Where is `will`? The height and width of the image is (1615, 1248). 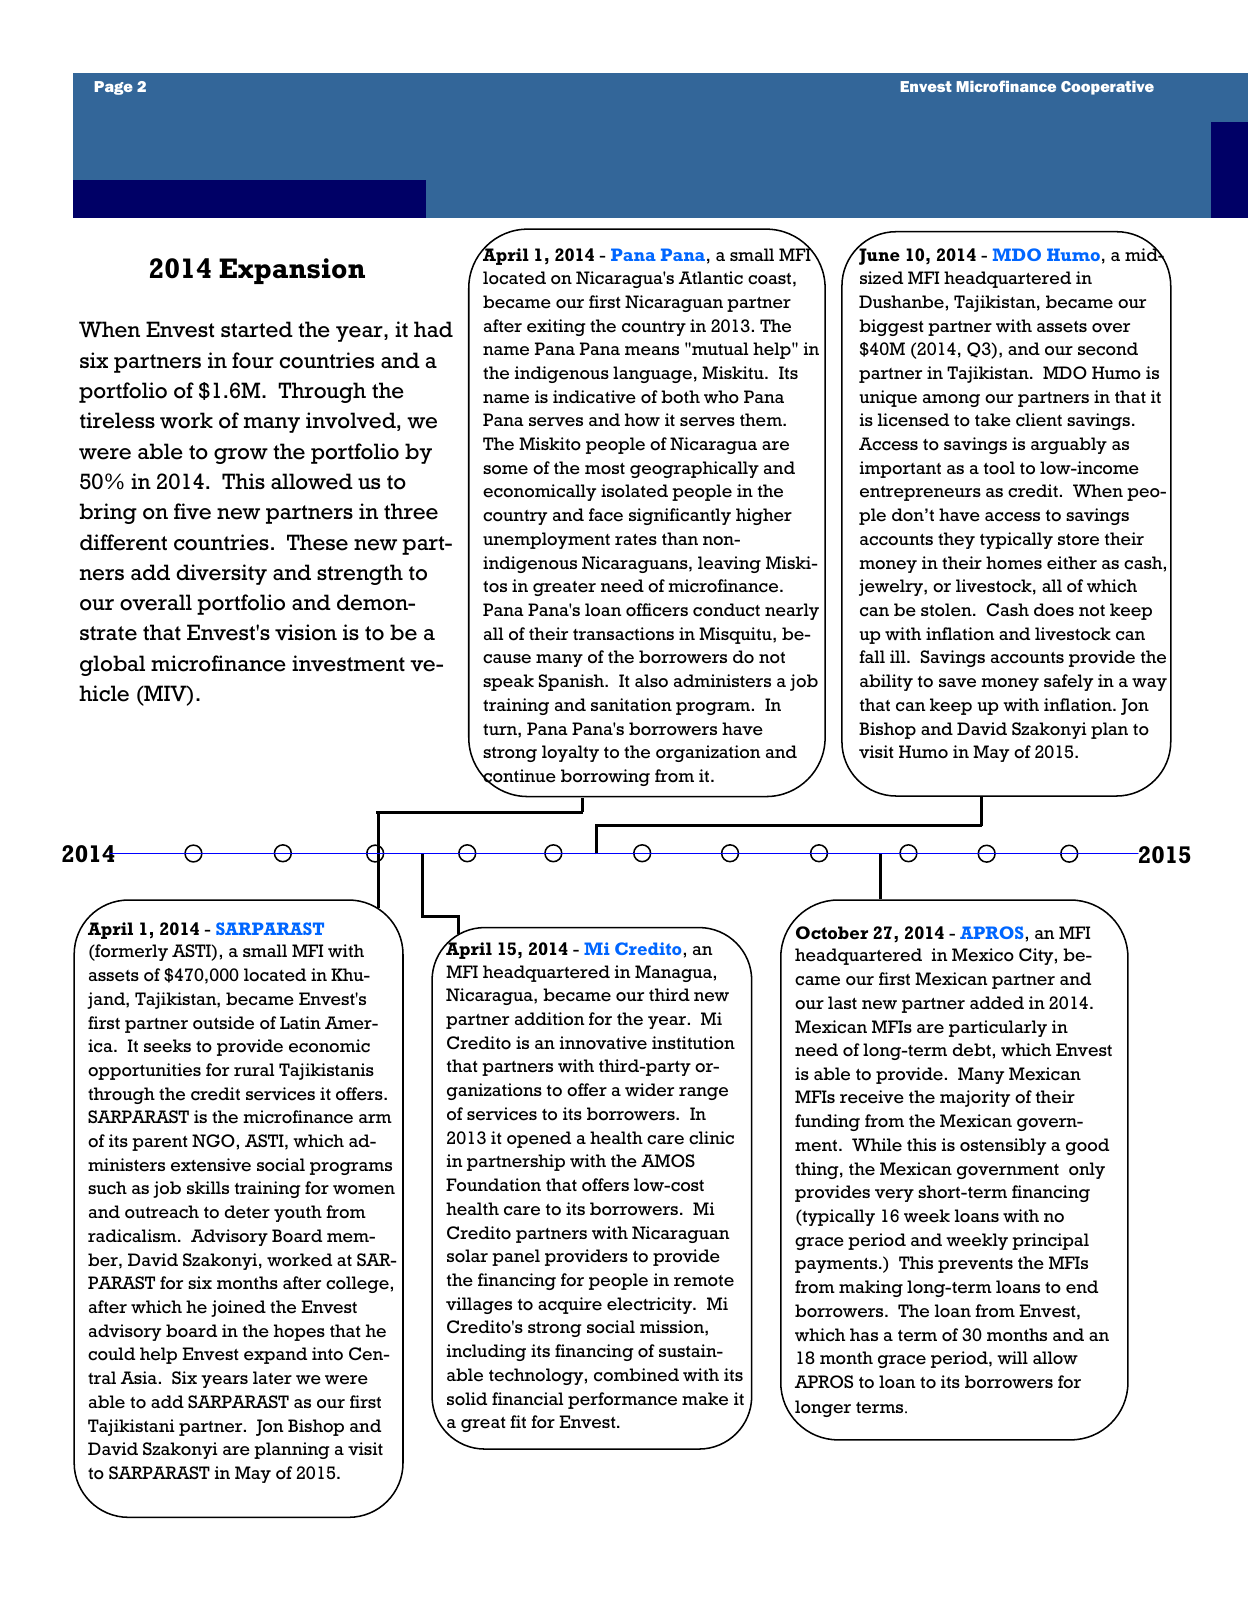
will is located at coordinates (1012, 1357).
